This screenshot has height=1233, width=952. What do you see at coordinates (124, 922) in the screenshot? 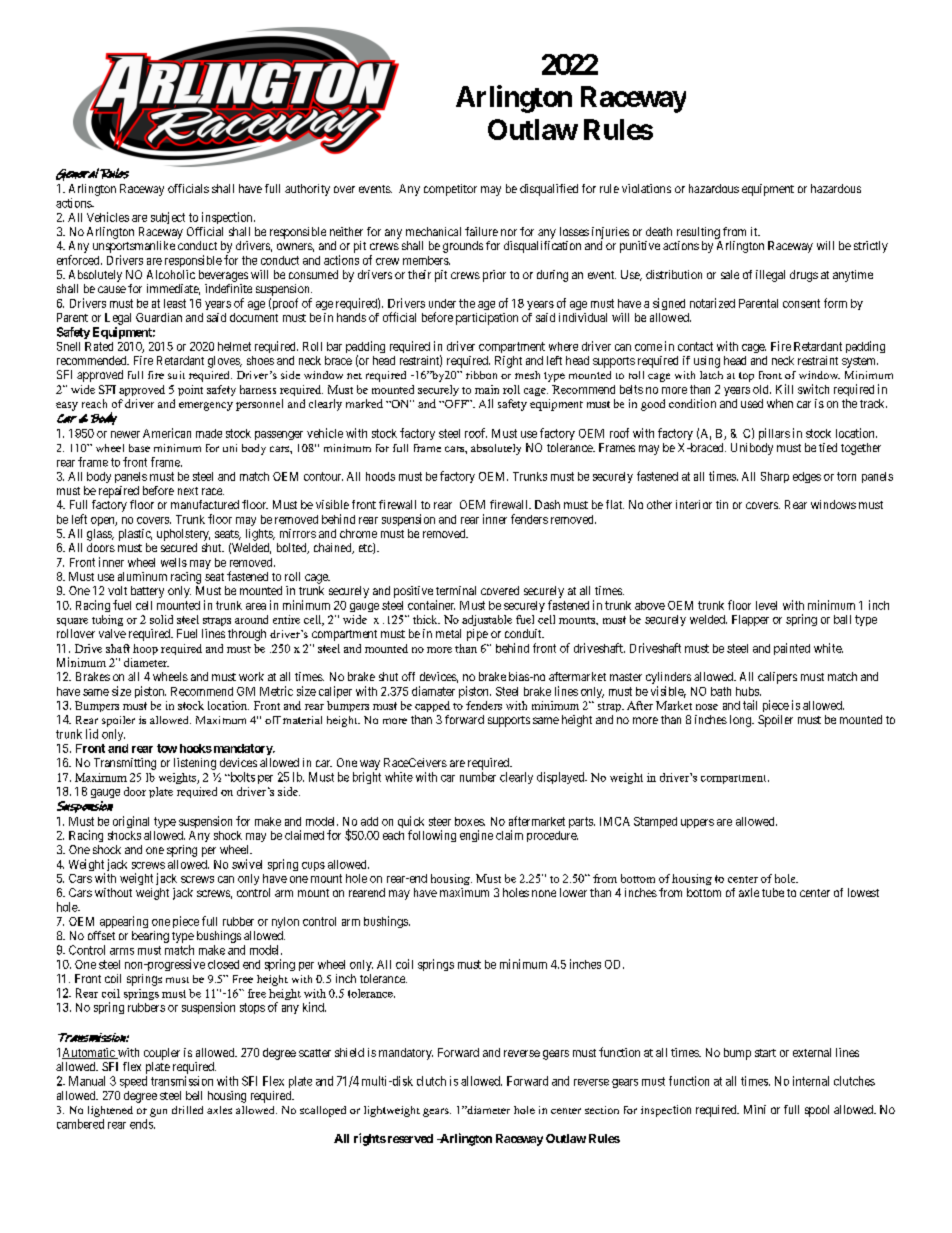
I see `appearing` at bounding box center [124, 922].
